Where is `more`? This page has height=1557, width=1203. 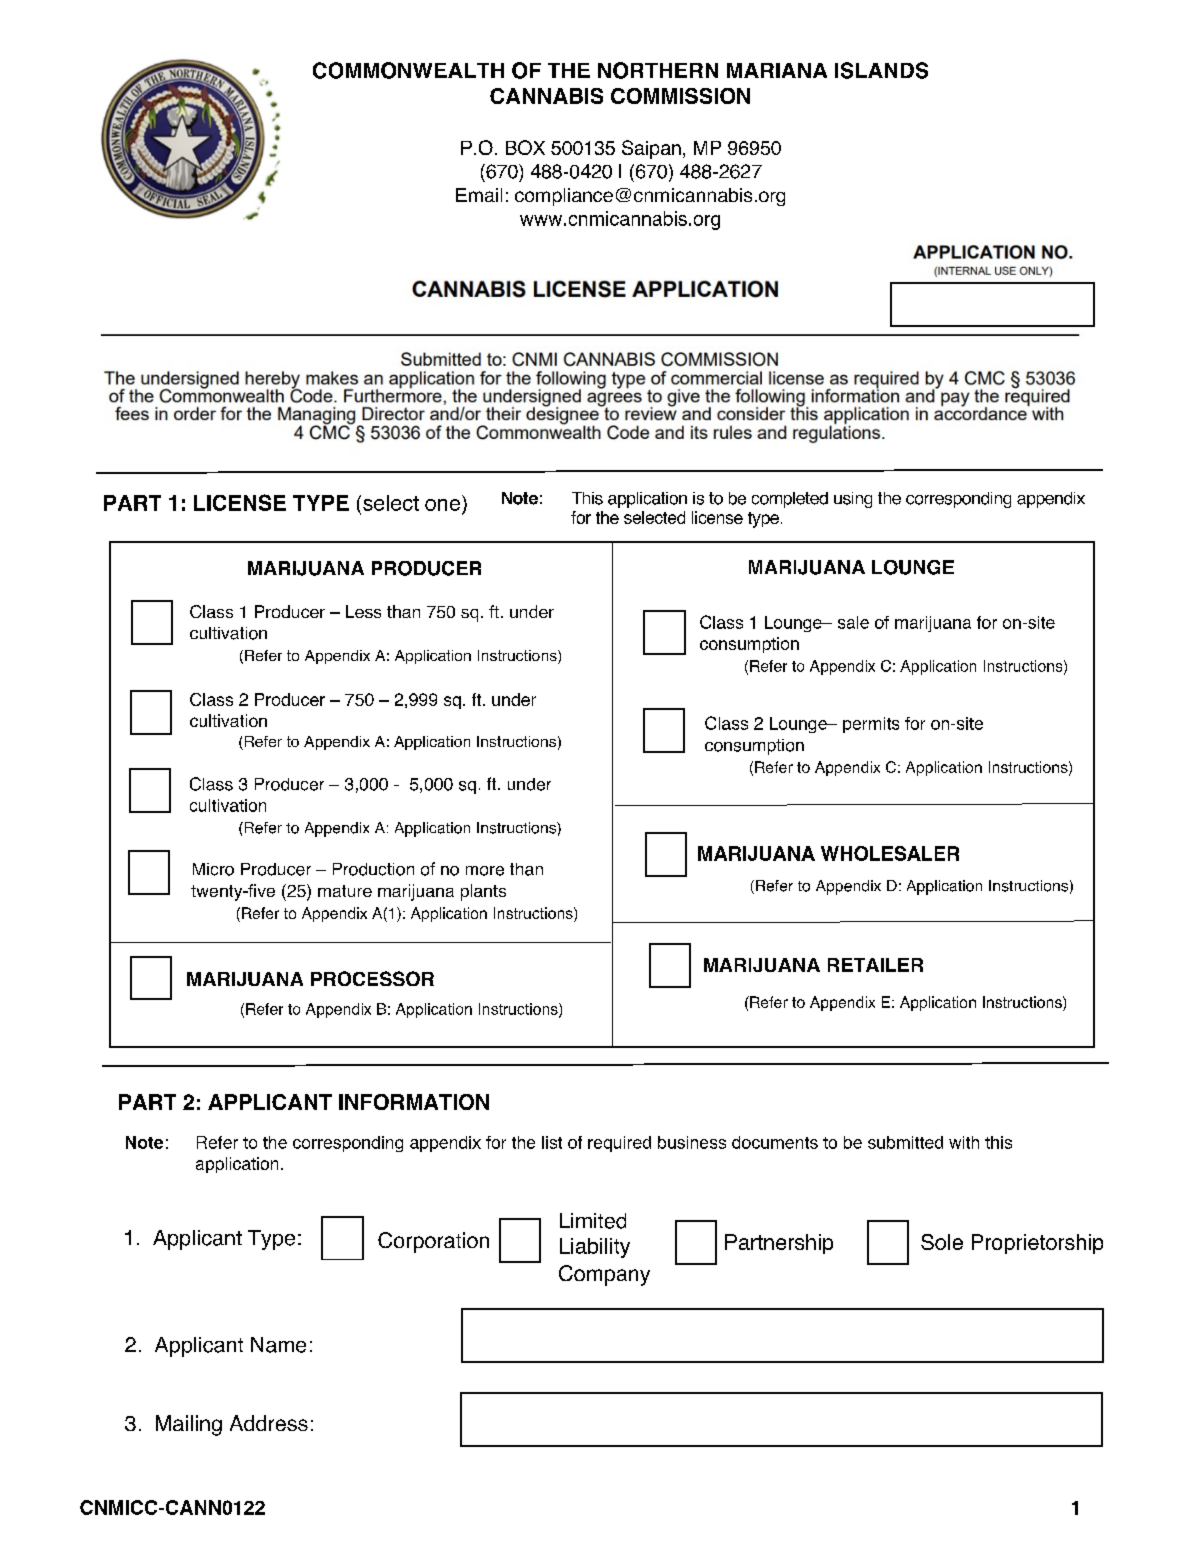
more is located at coordinates (485, 871).
